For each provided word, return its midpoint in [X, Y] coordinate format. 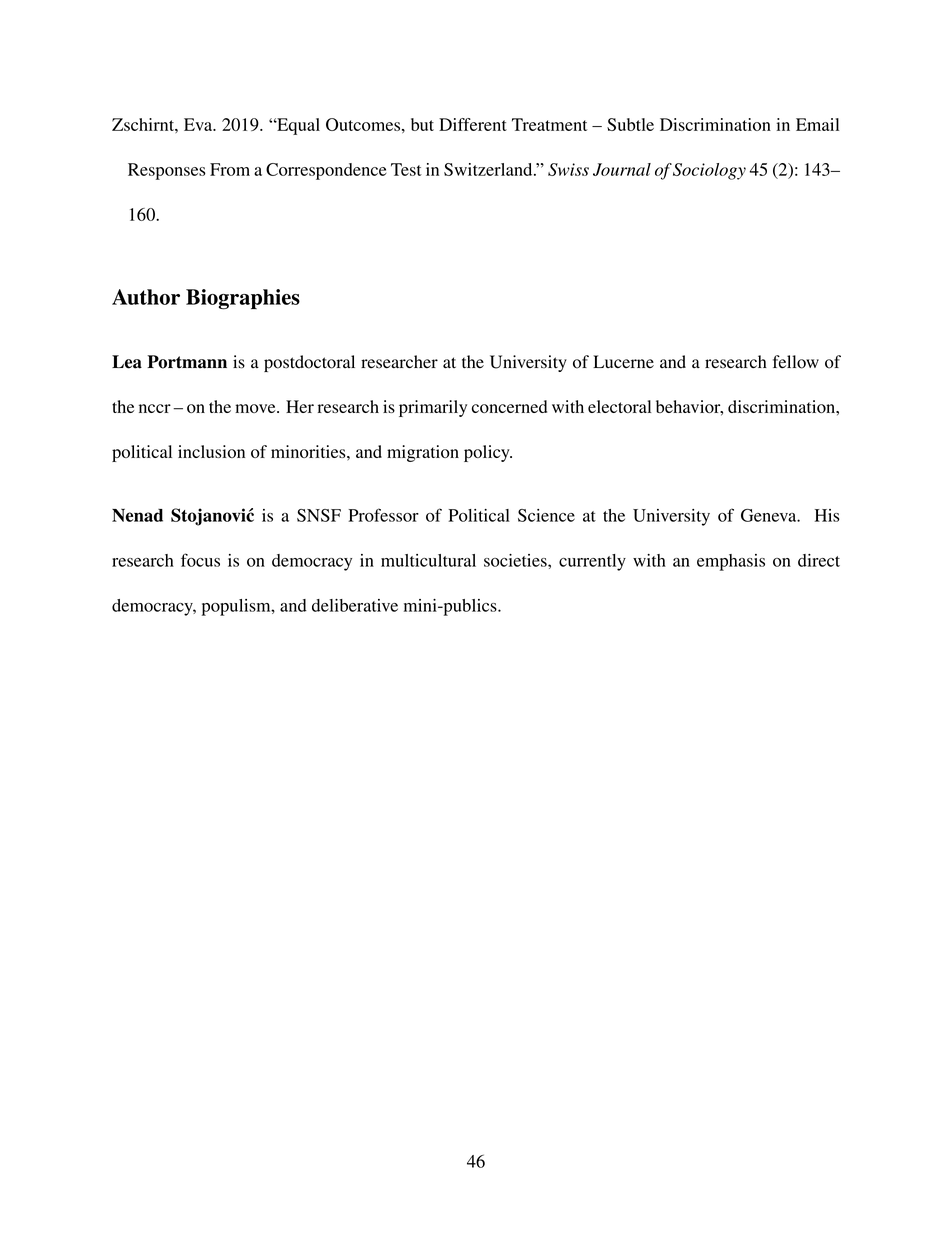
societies [516, 560]
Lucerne [623, 361]
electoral [619, 406]
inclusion [211, 451]
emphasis [731, 562]
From [230, 169]
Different [473, 124]
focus [200, 560]
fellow [796, 362]
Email [817, 124]
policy [488, 453]
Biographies [243, 299]
